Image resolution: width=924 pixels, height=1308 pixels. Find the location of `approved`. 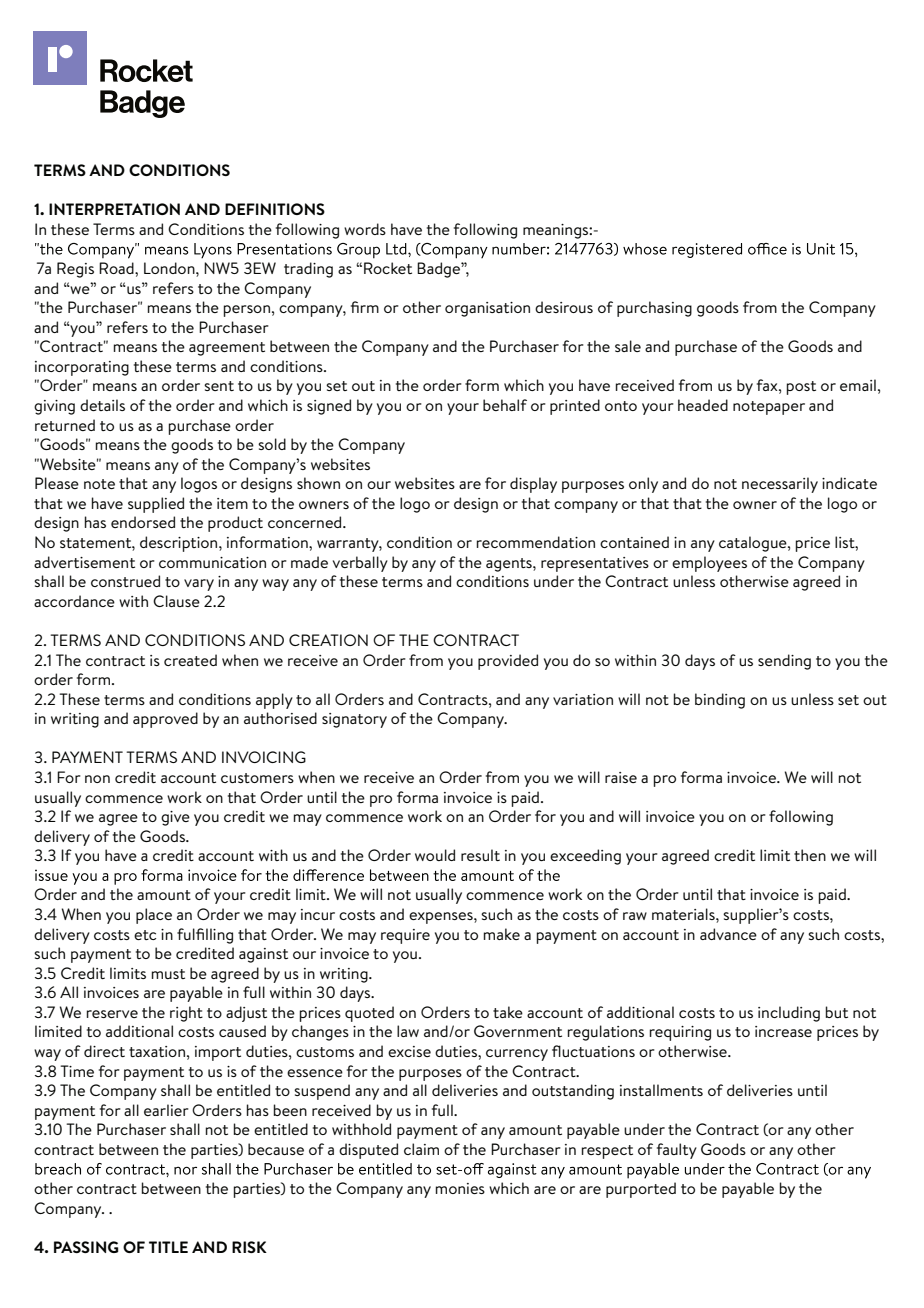

approved is located at coordinates (165, 720).
